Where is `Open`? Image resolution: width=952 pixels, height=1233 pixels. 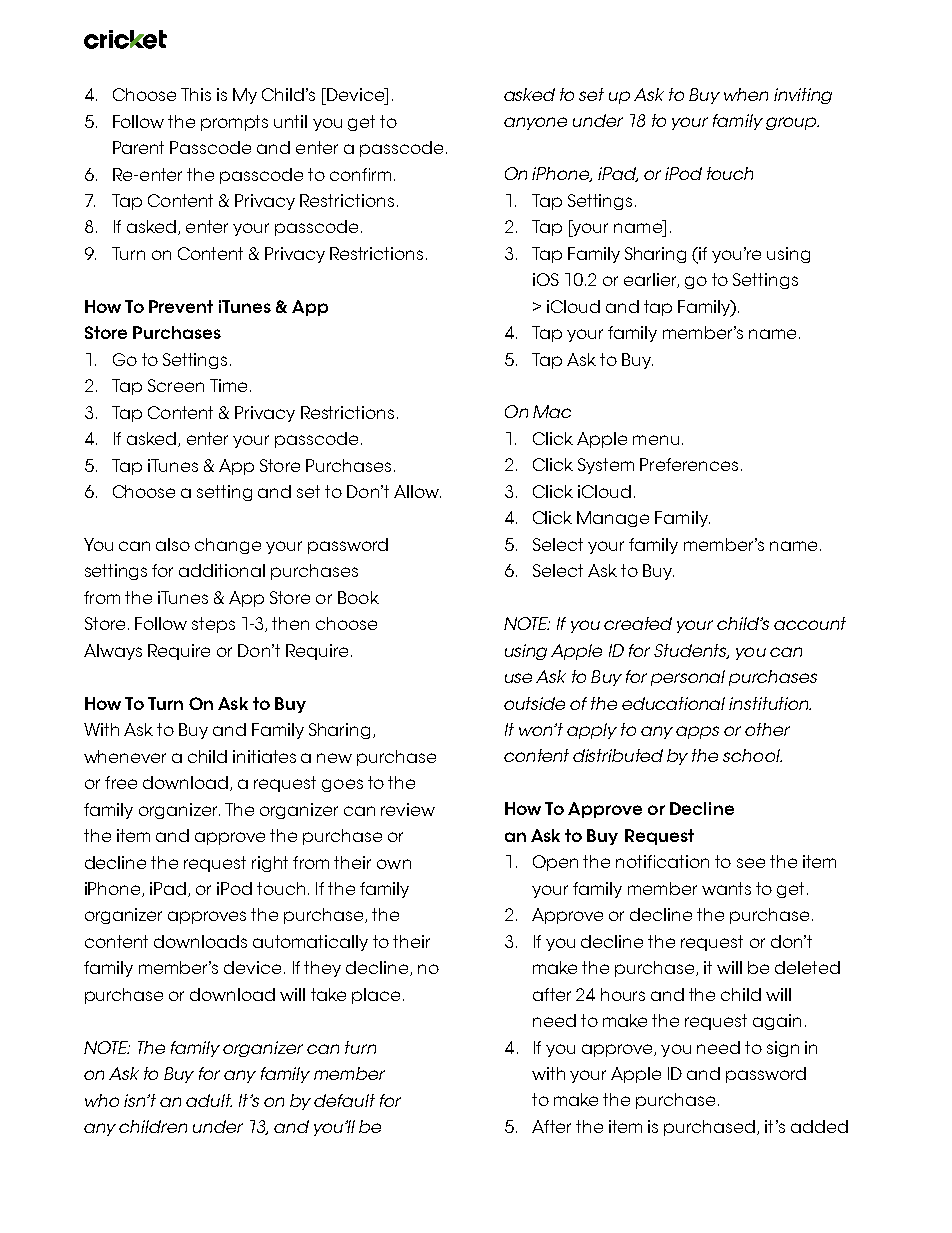 Open is located at coordinates (555, 863).
